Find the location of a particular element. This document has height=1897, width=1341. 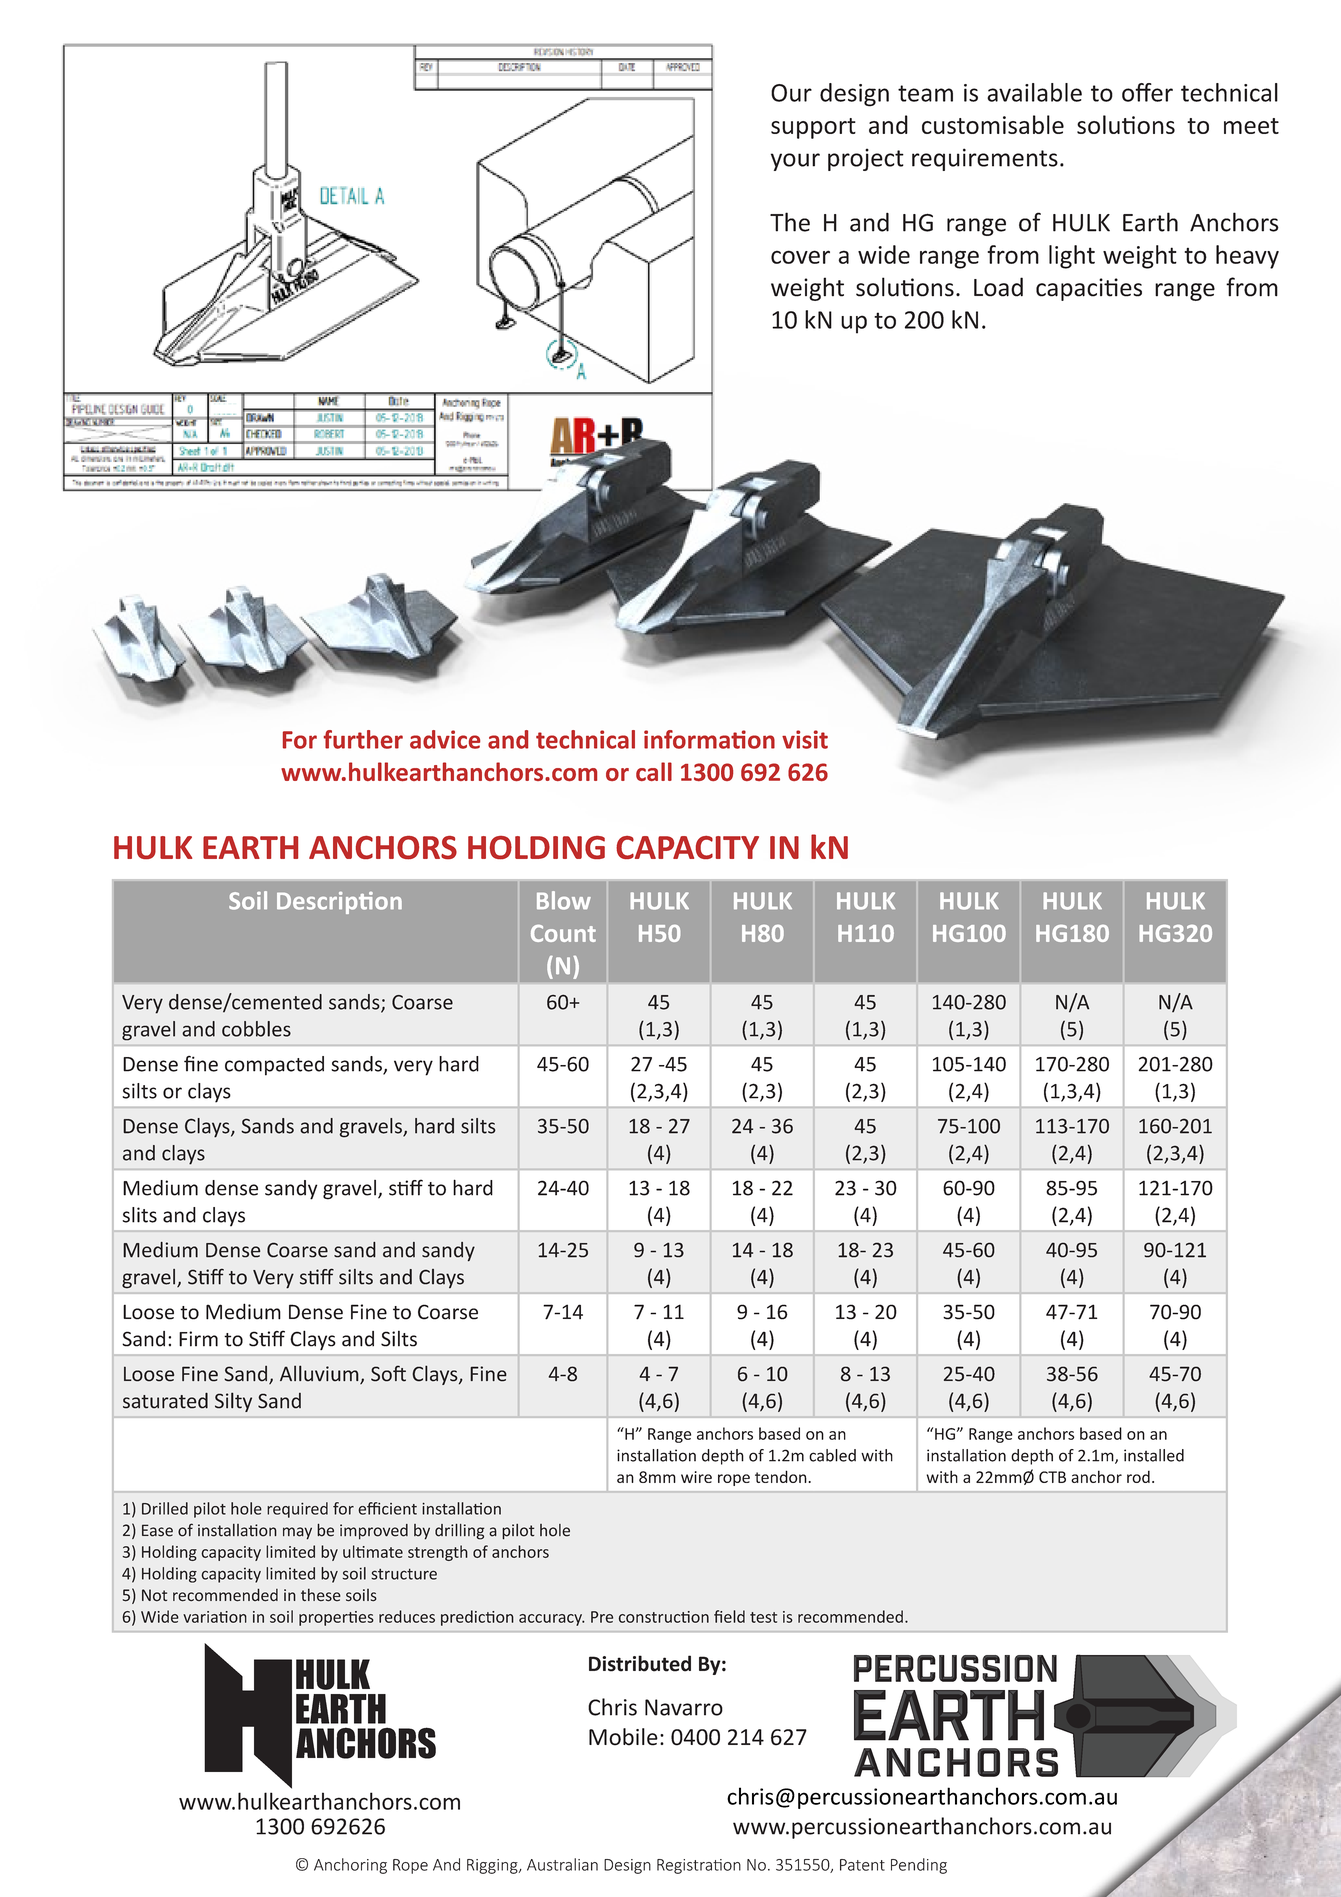

Count is located at coordinates (563, 933).
